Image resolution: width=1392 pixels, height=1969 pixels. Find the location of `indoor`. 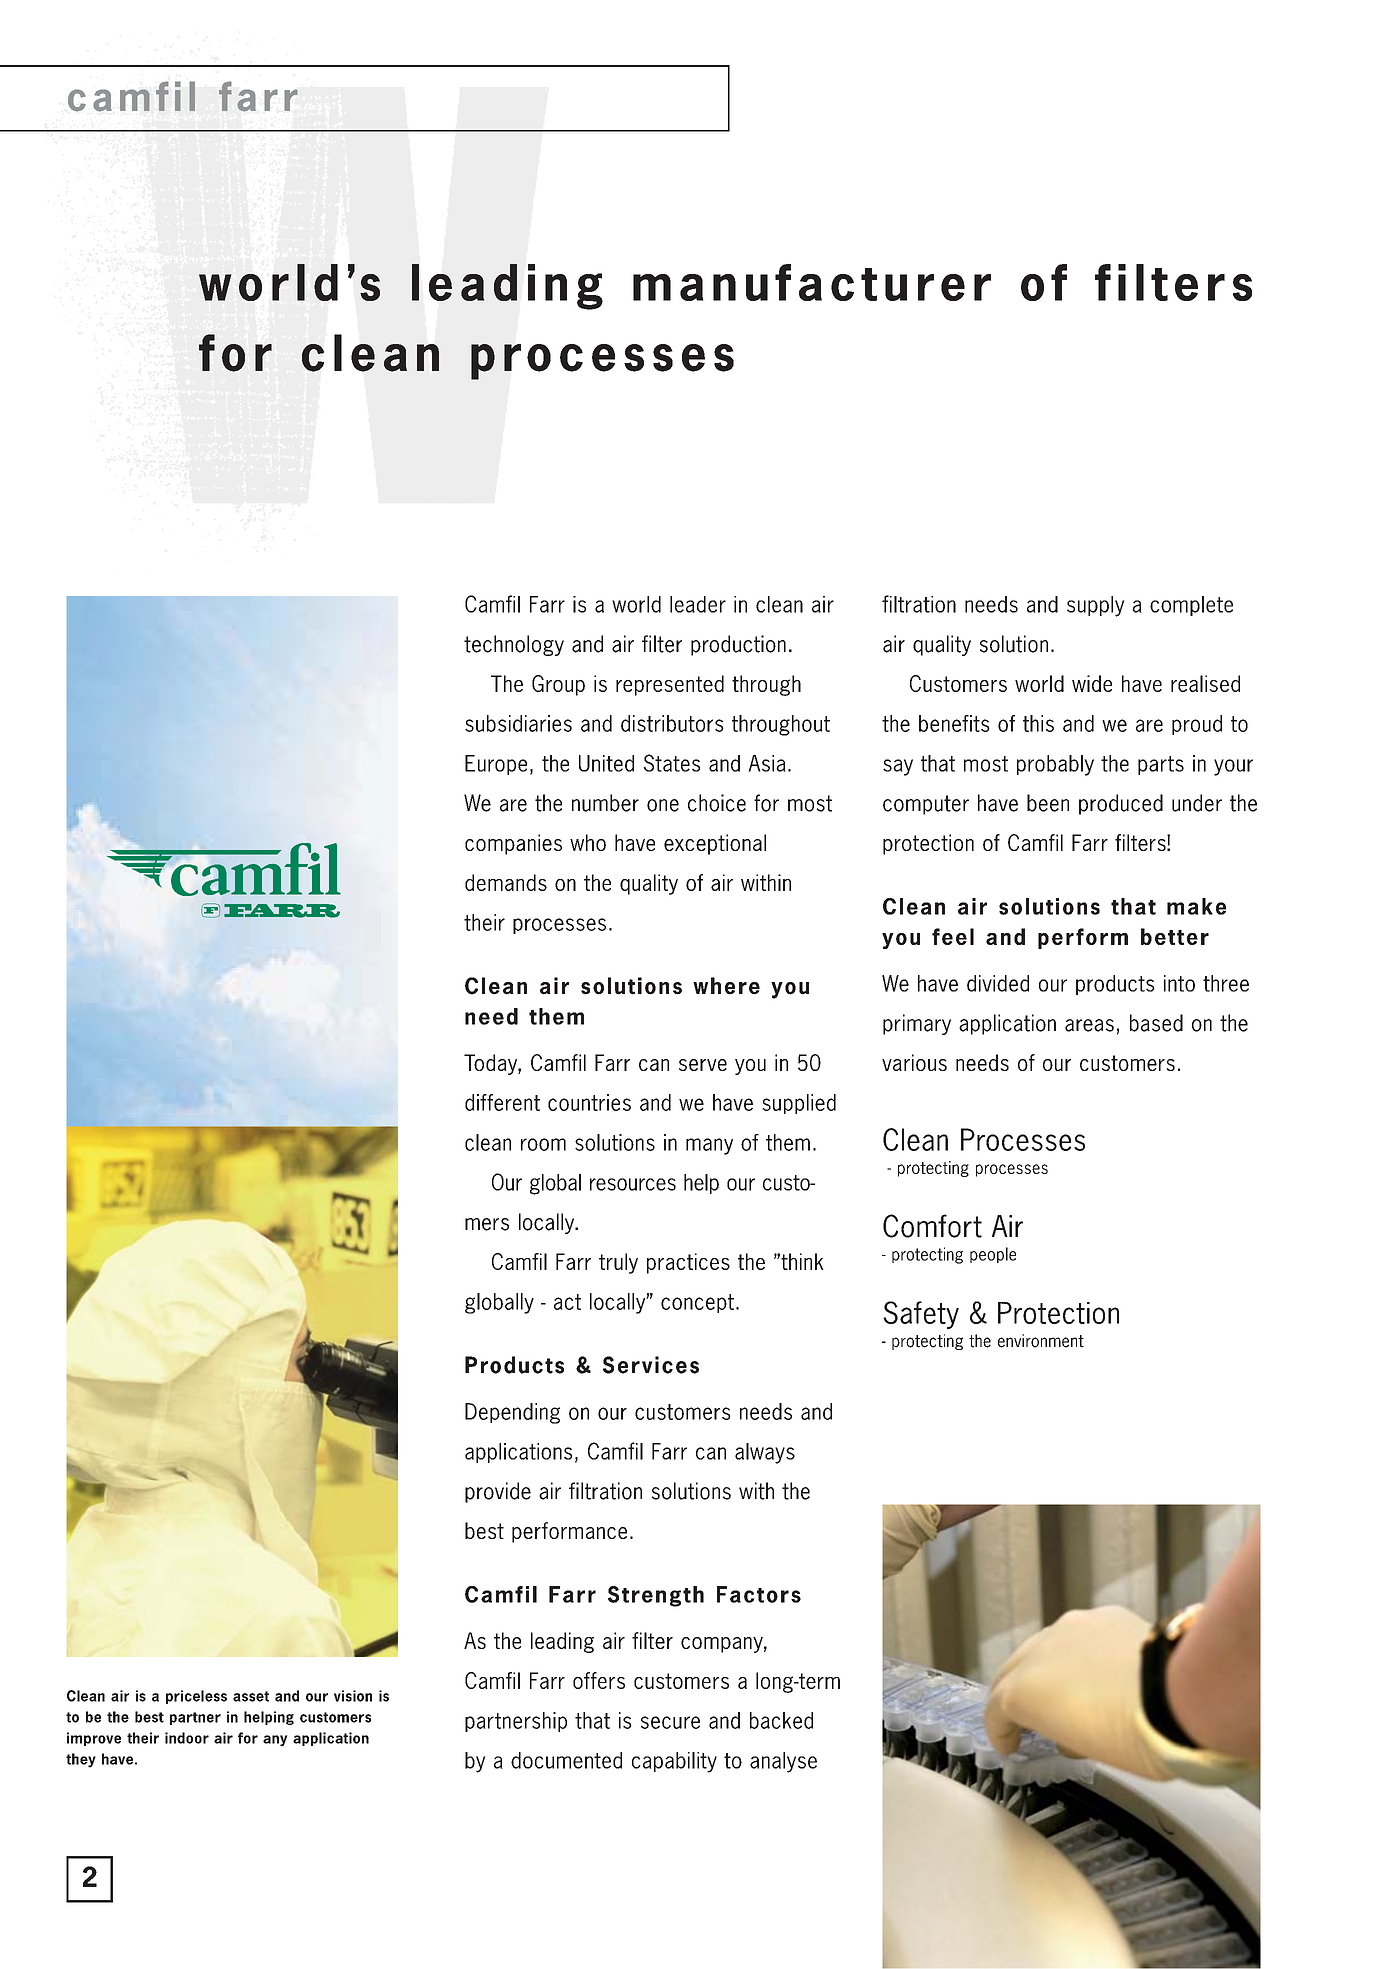

indoor is located at coordinates (187, 1738).
